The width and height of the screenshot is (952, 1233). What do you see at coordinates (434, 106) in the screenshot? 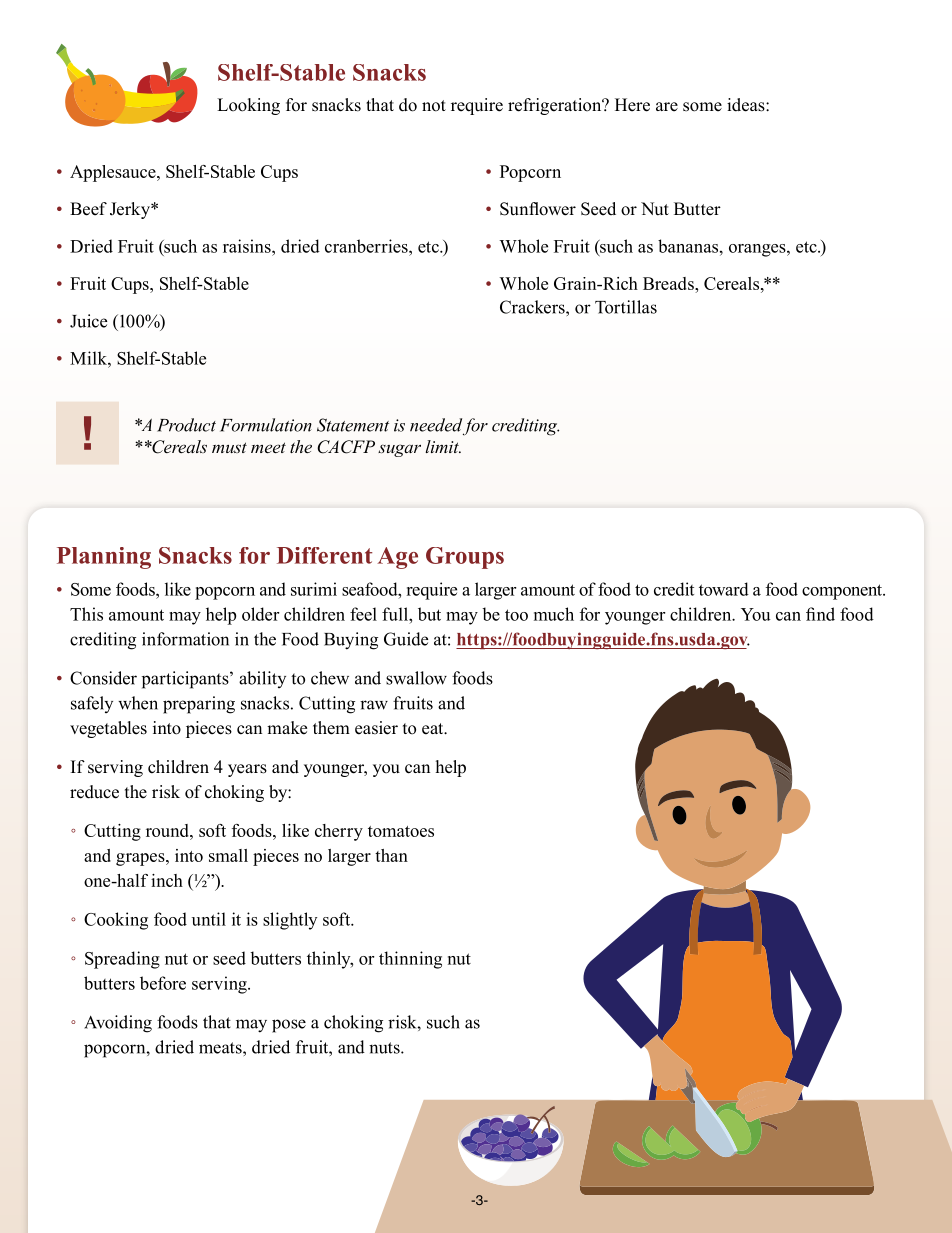
I see `not` at bounding box center [434, 106].
